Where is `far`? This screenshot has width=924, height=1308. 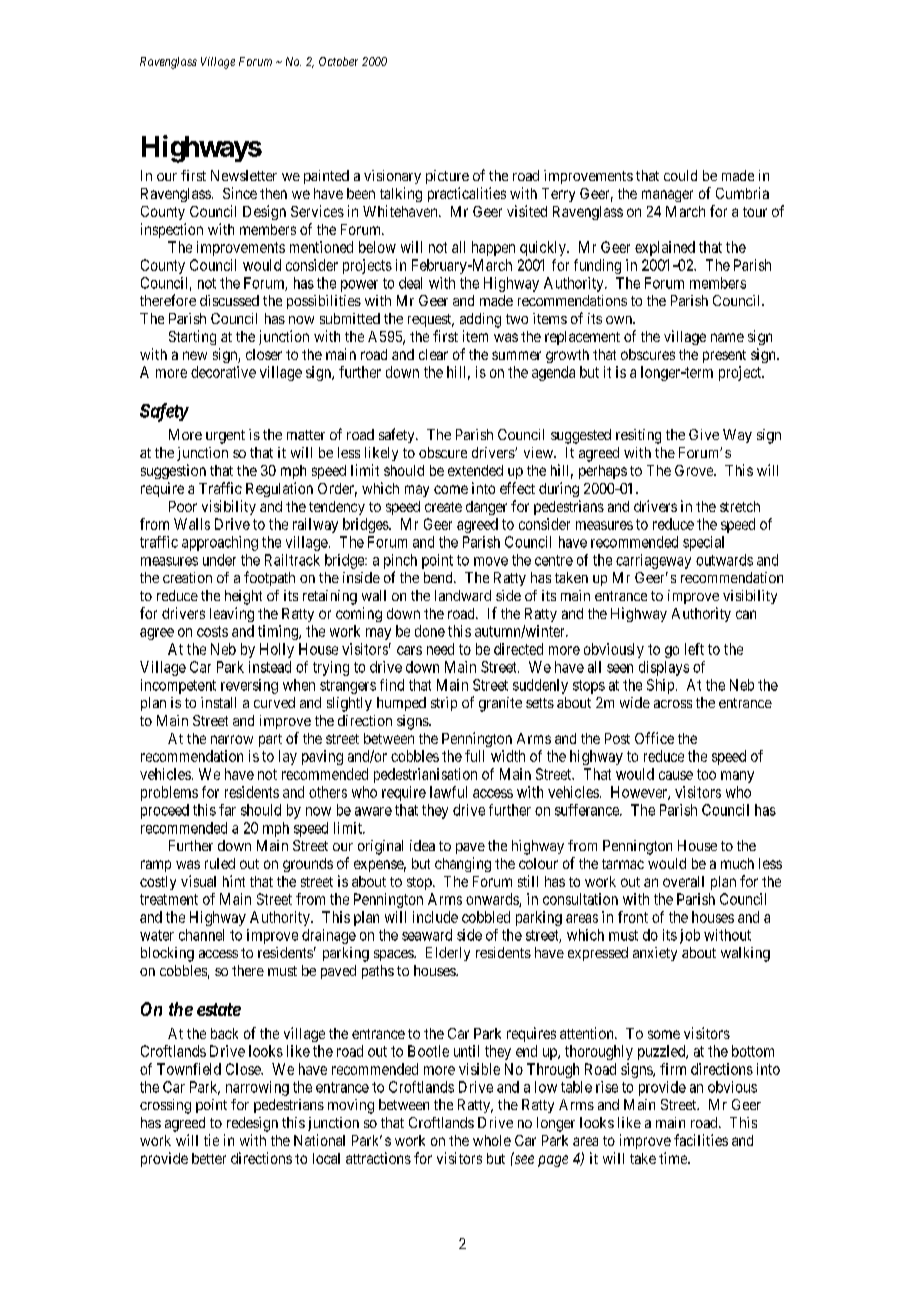
far is located at coordinates (227, 810).
